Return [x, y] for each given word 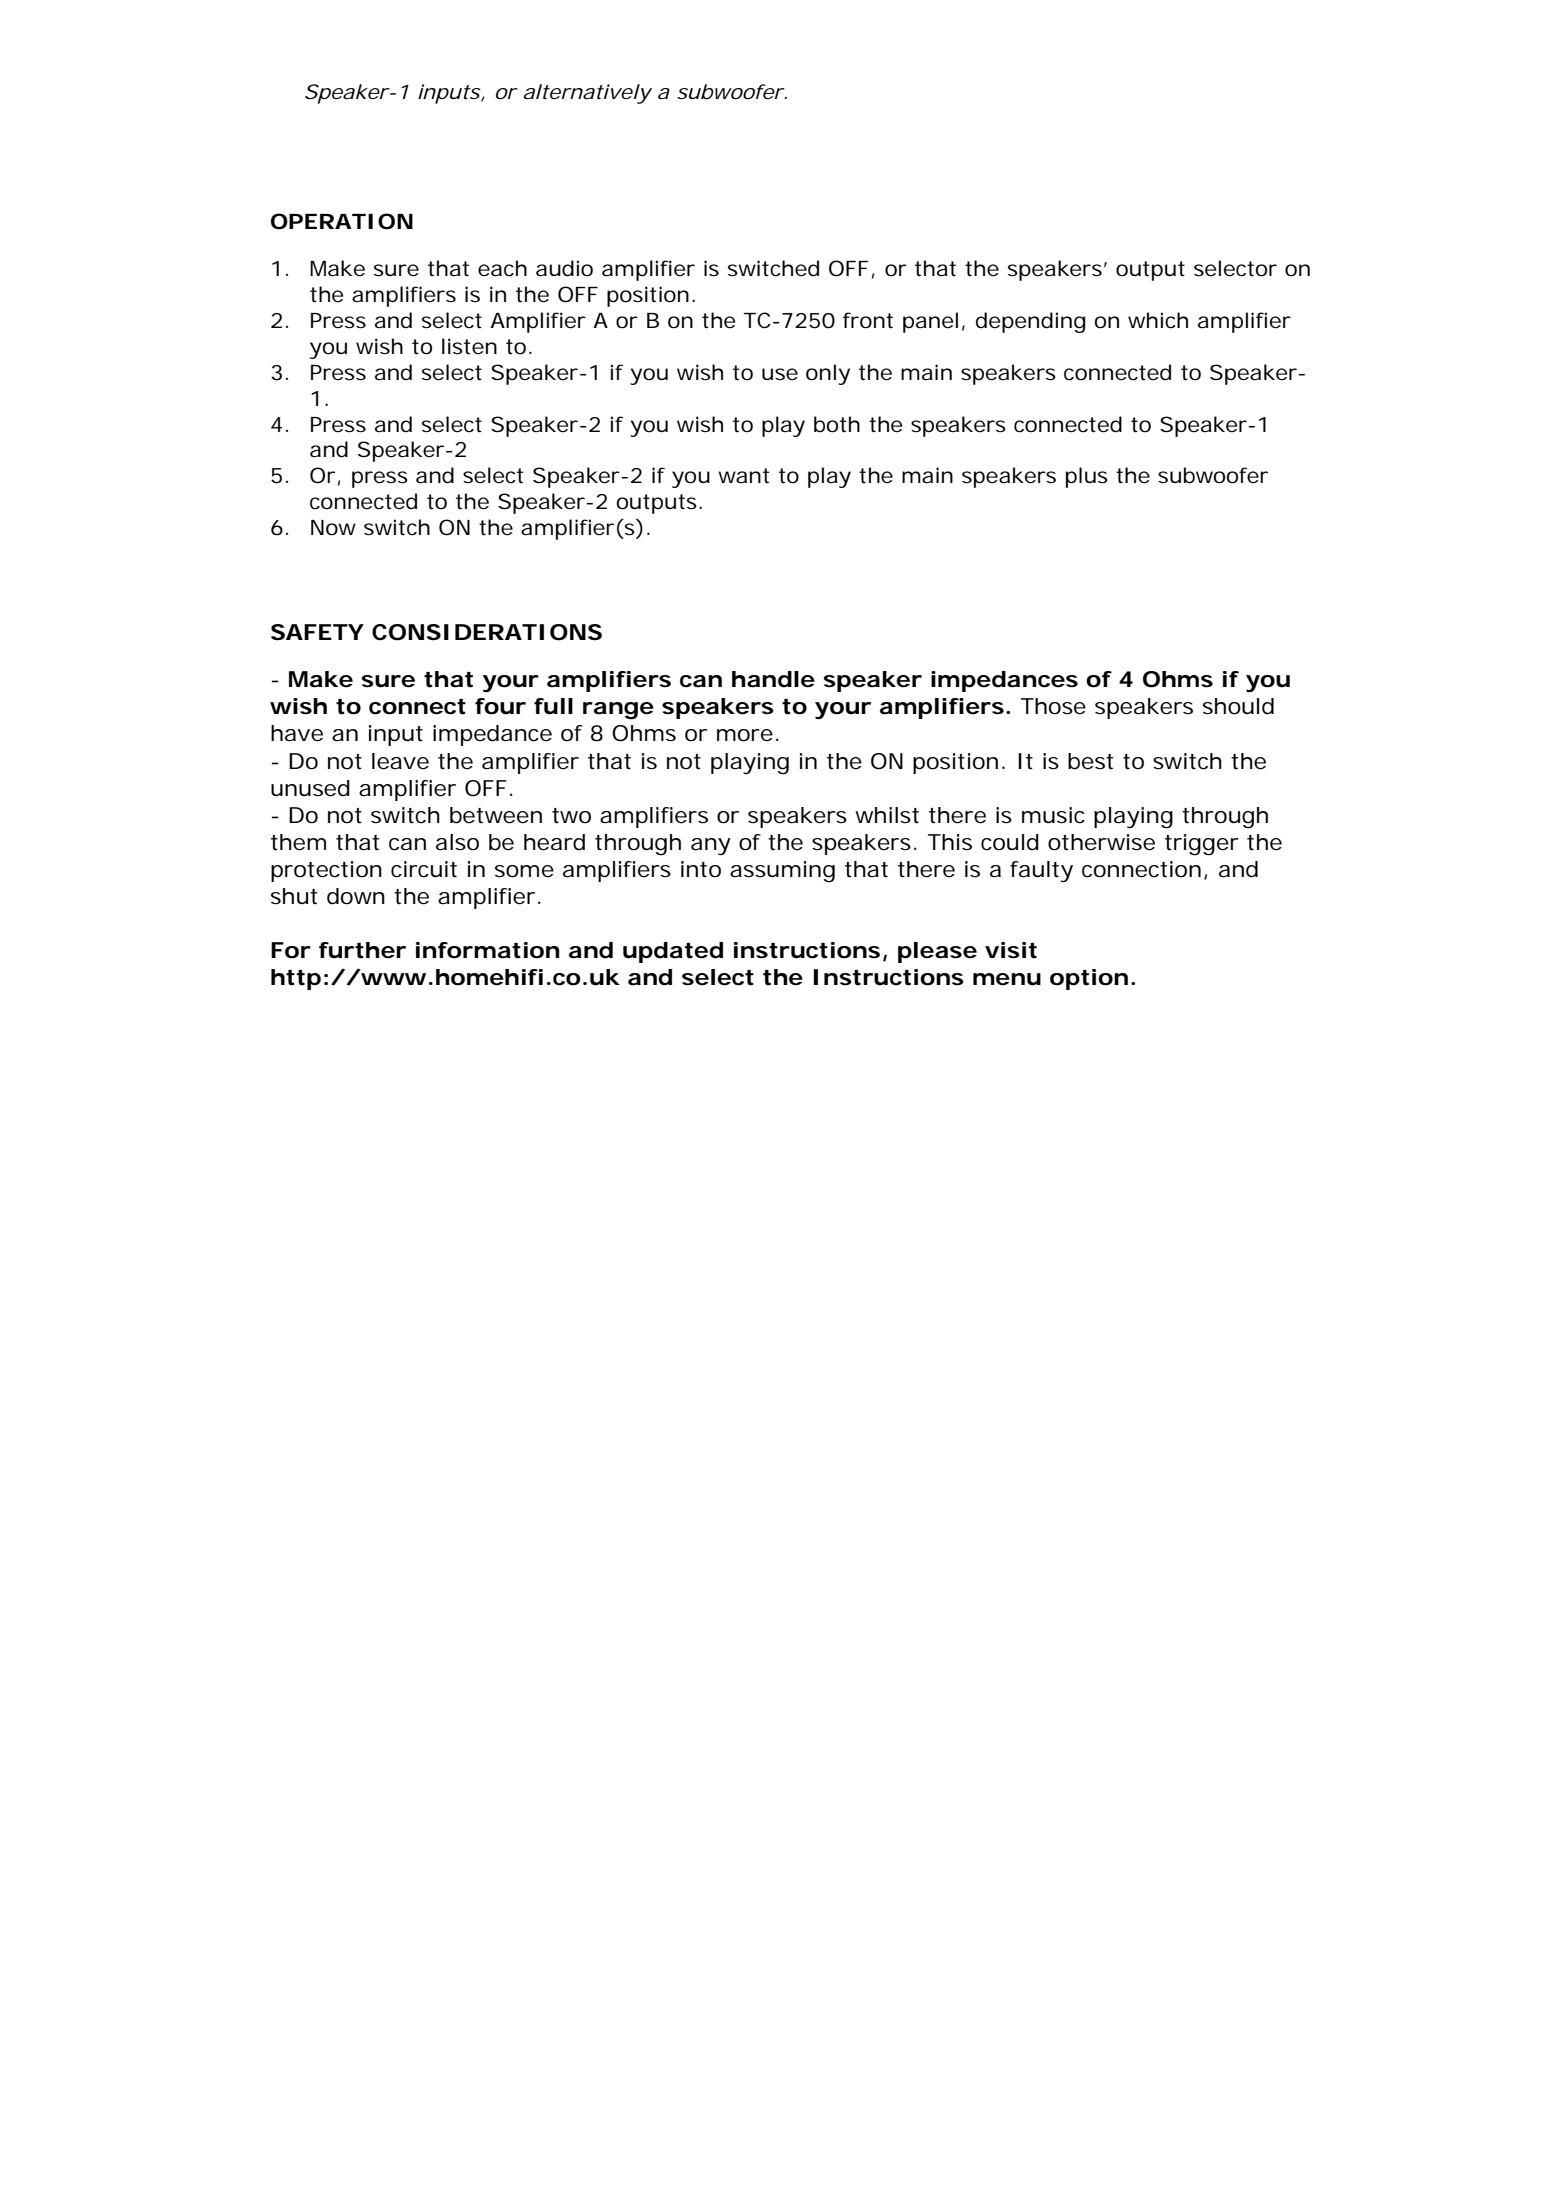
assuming [782, 872]
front [868, 320]
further [362, 950]
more [745, 735]
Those [1053, 706]
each [502, 268]
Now [333, 528]
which [1158, 320]
